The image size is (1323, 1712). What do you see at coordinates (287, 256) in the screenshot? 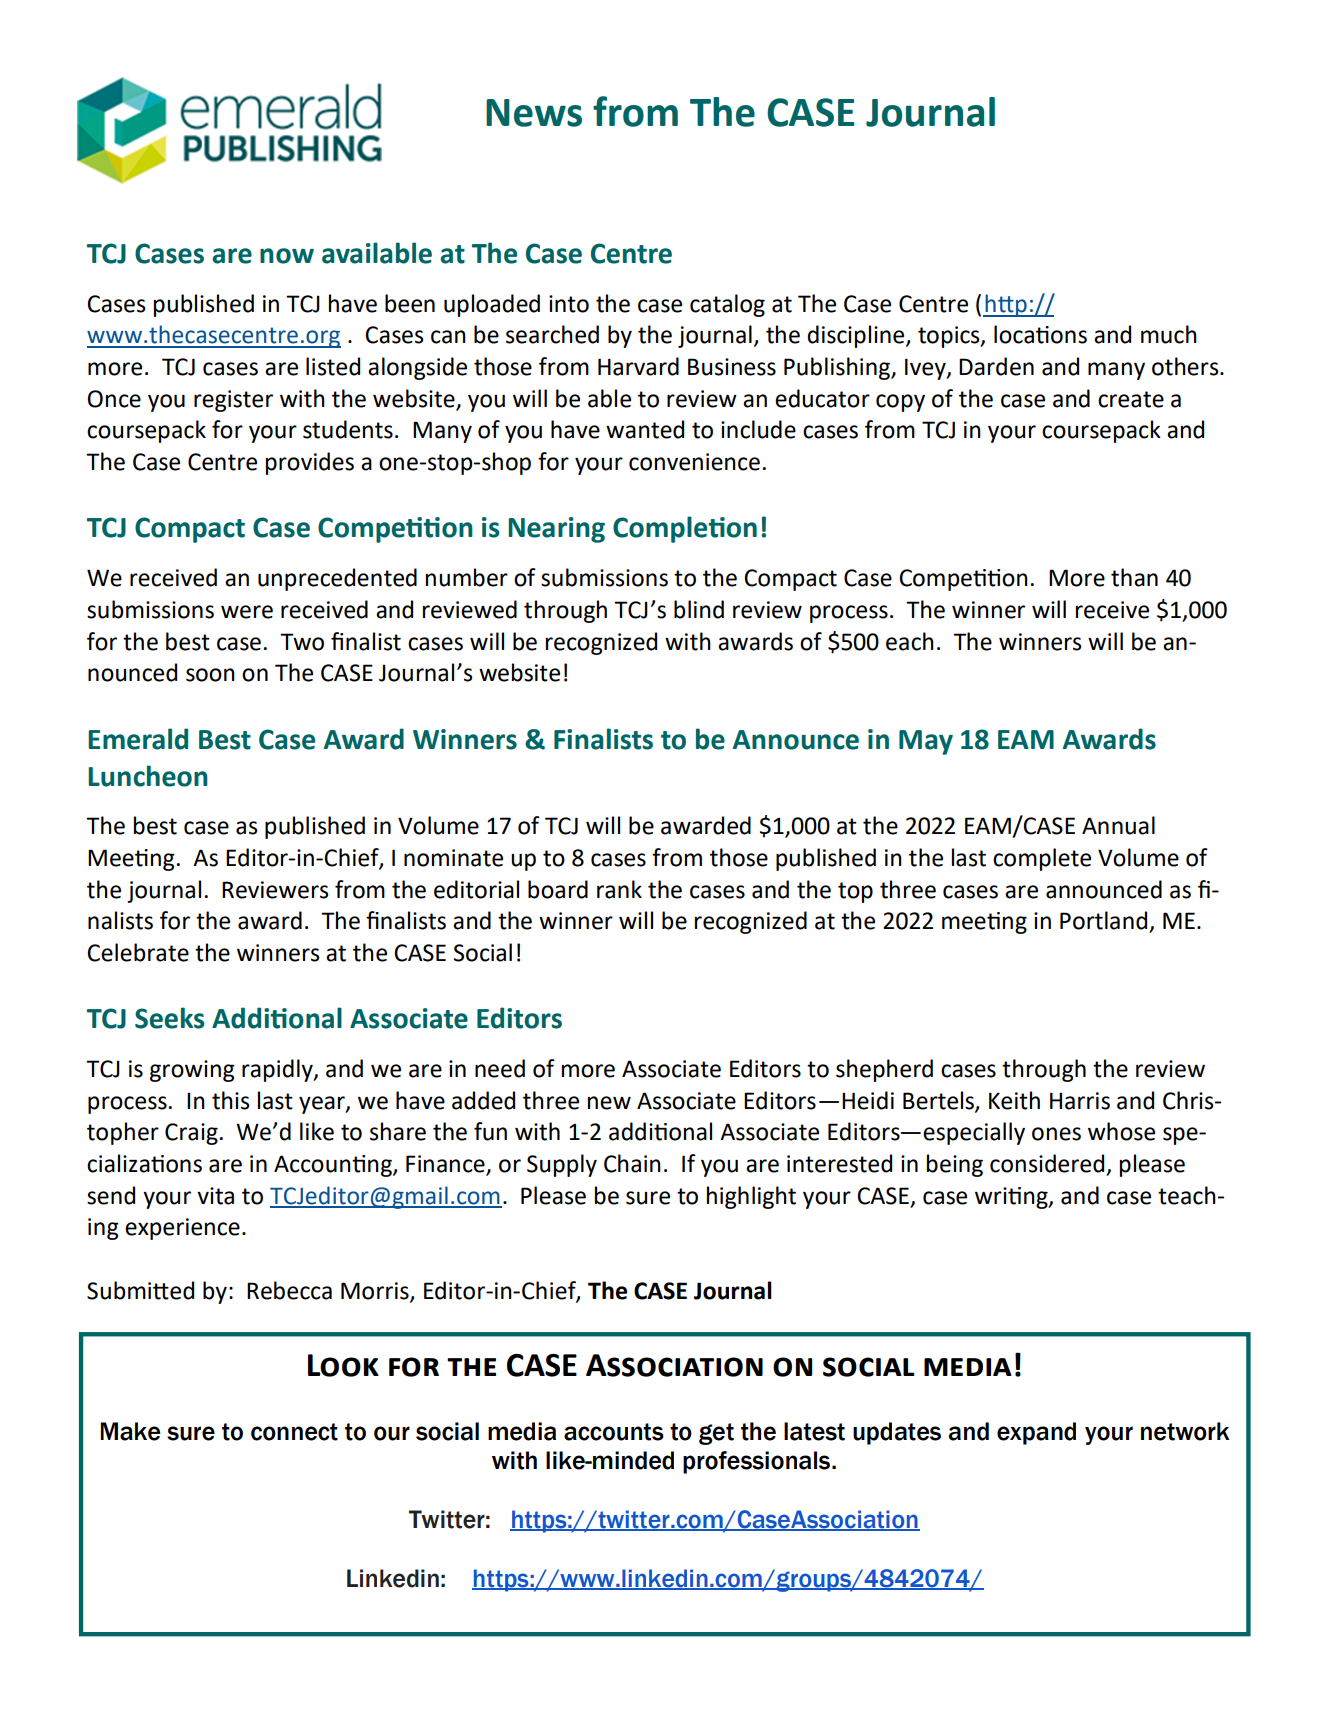
I see `now` at bounding box center [287, 256].
